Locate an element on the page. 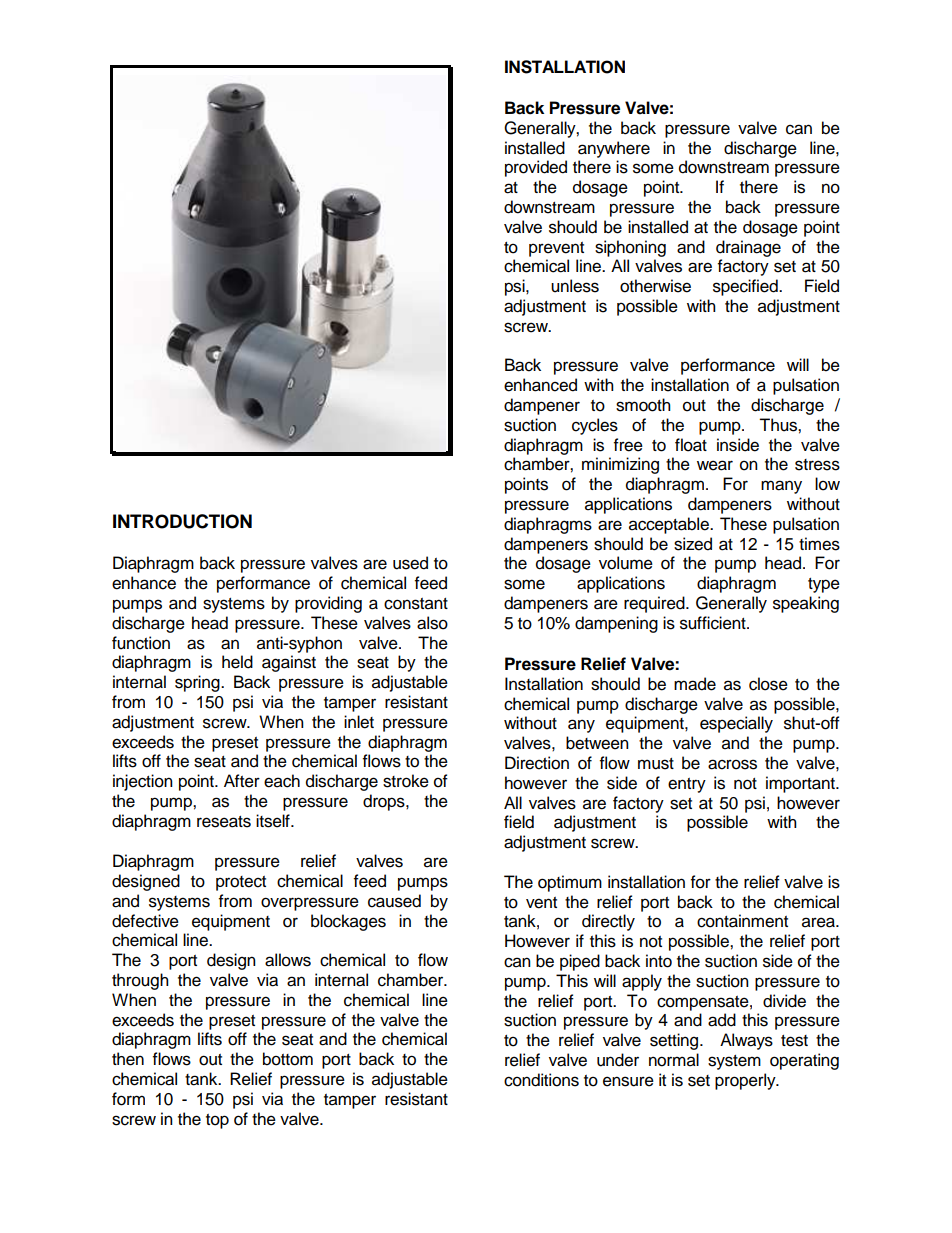  drainage is located at coordinates (748, 248).
